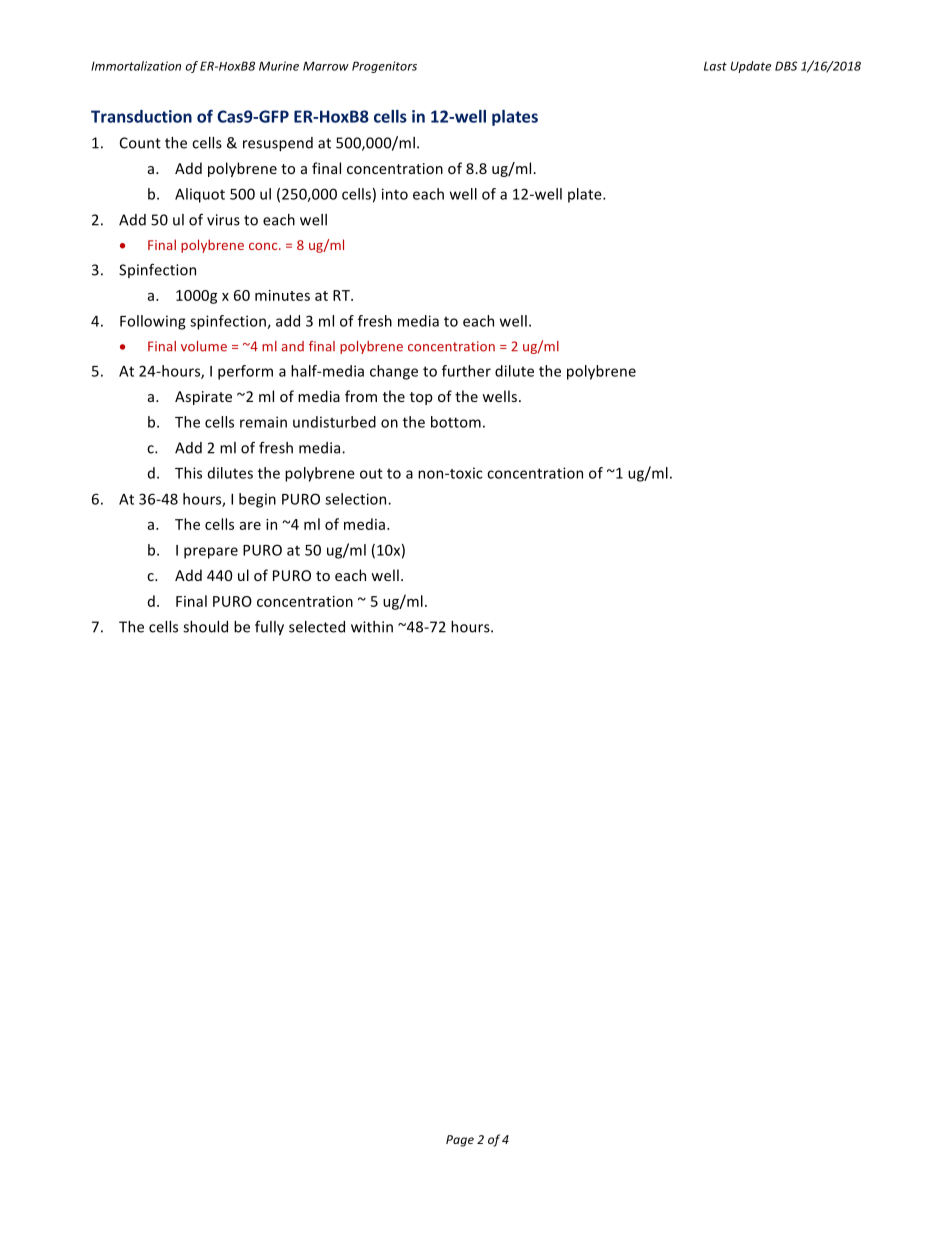  I want to click on selected, so click(317, 627).
